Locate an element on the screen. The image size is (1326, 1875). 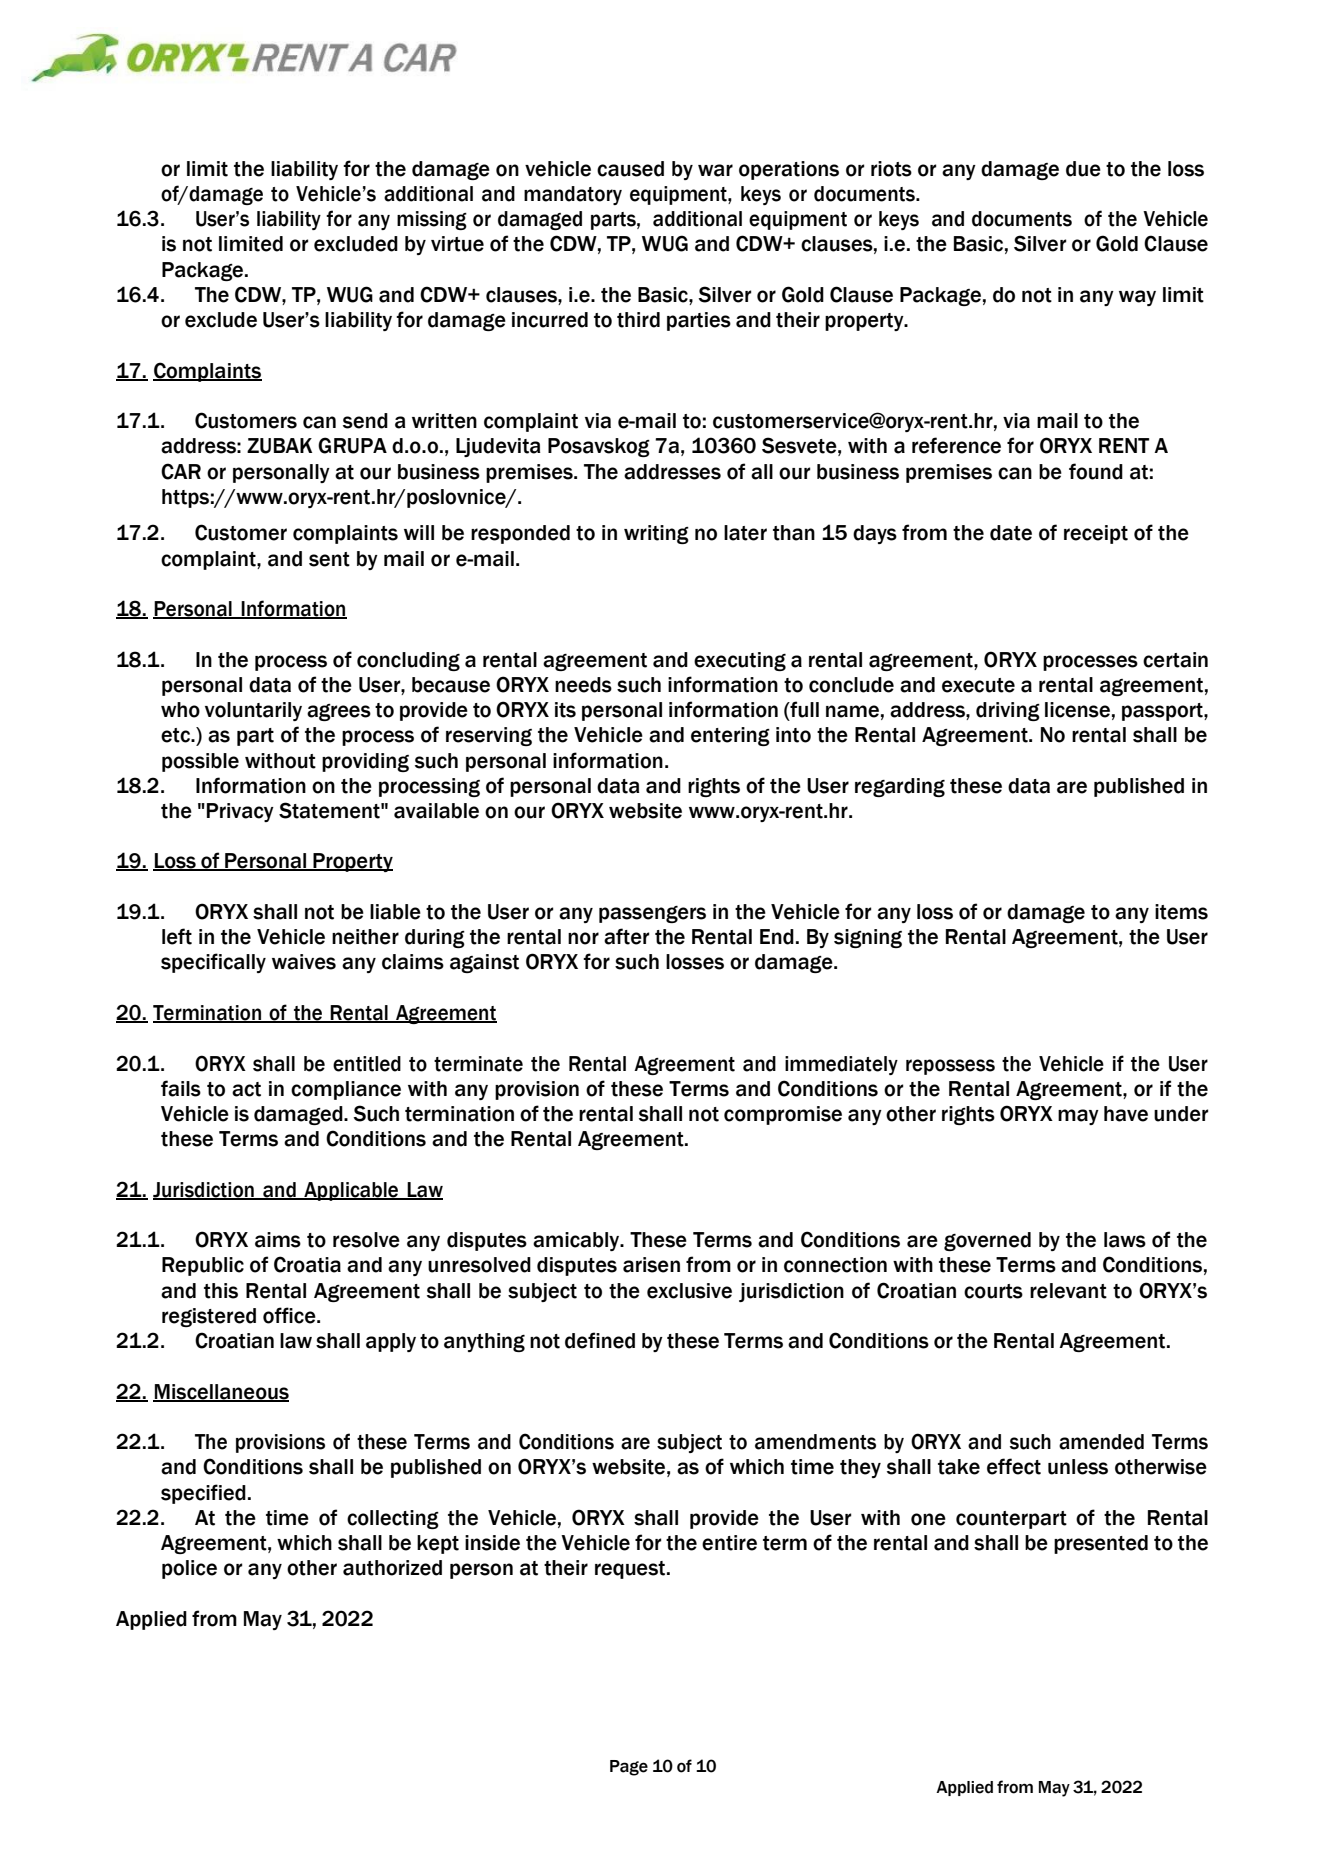
missing is located at coordinates (432, 220).
